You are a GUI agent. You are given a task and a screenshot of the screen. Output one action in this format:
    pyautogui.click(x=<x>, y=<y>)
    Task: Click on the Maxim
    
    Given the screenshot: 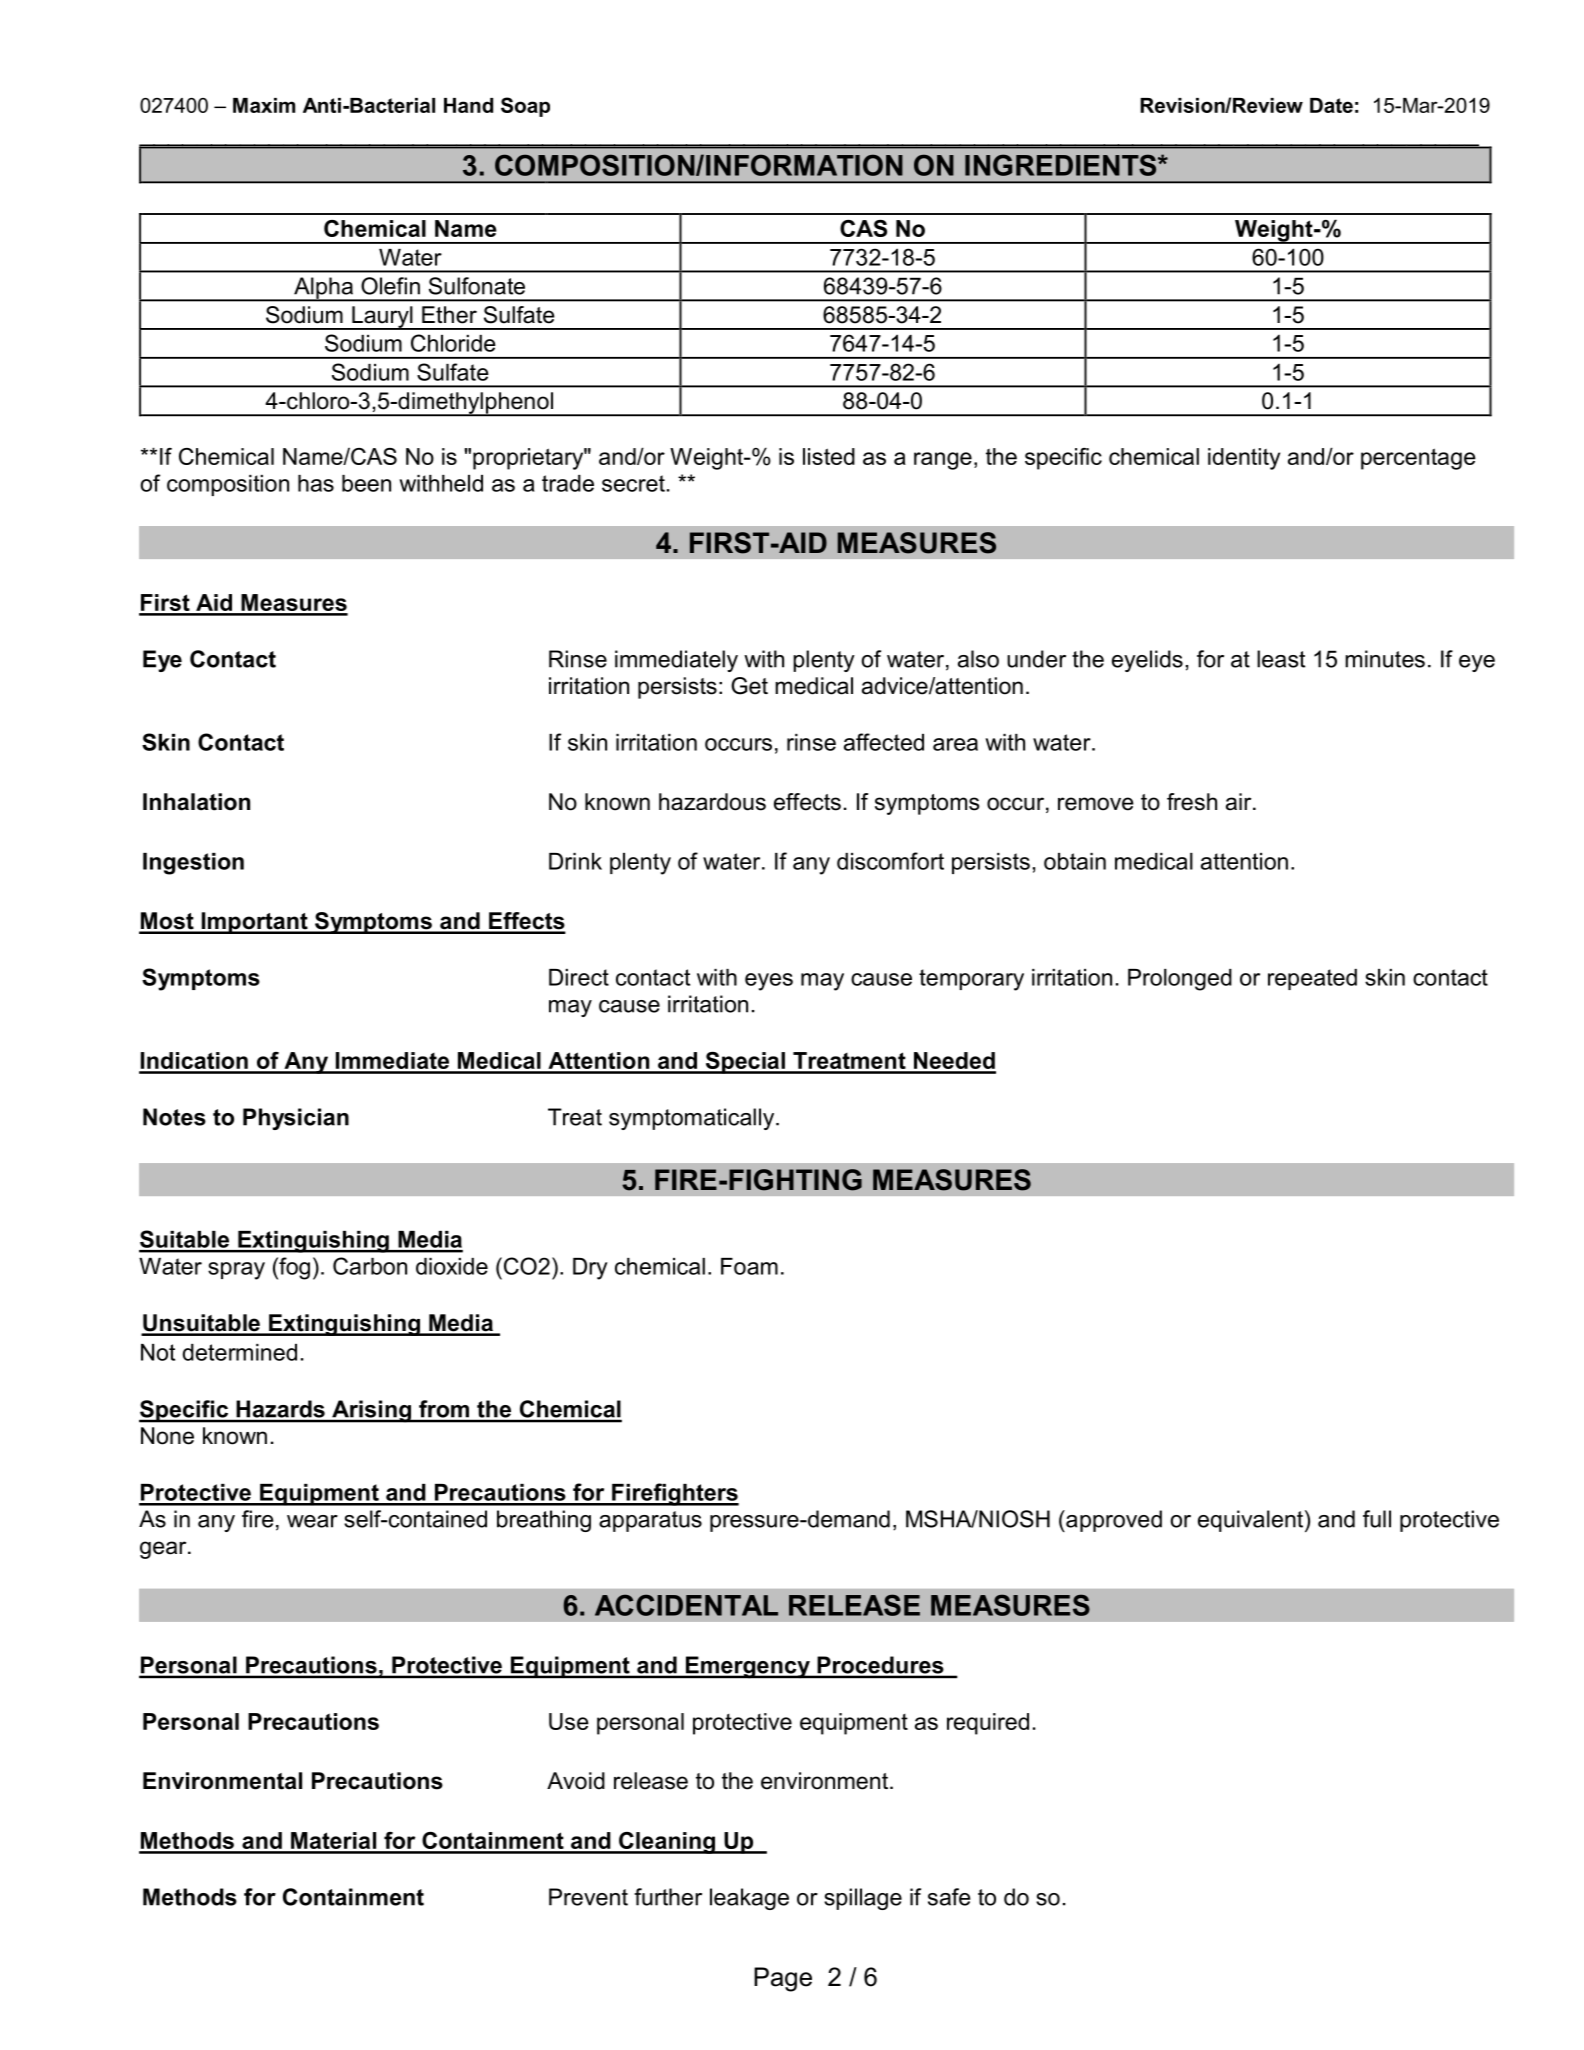 What is the action you would take?
    pyautogui.click(x=264, y=105)
